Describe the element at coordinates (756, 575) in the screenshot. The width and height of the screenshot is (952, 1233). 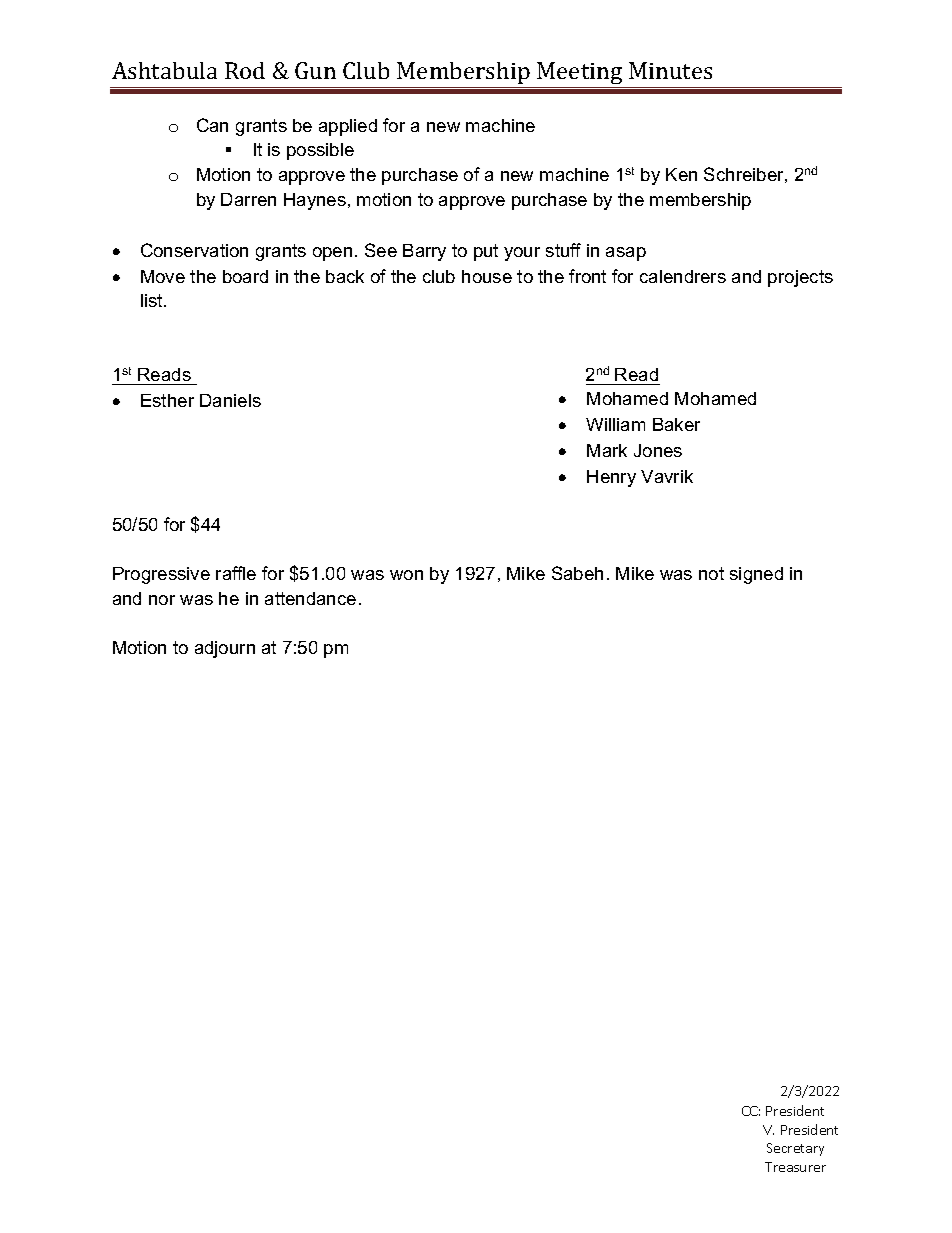
I see `signed` at that location.
